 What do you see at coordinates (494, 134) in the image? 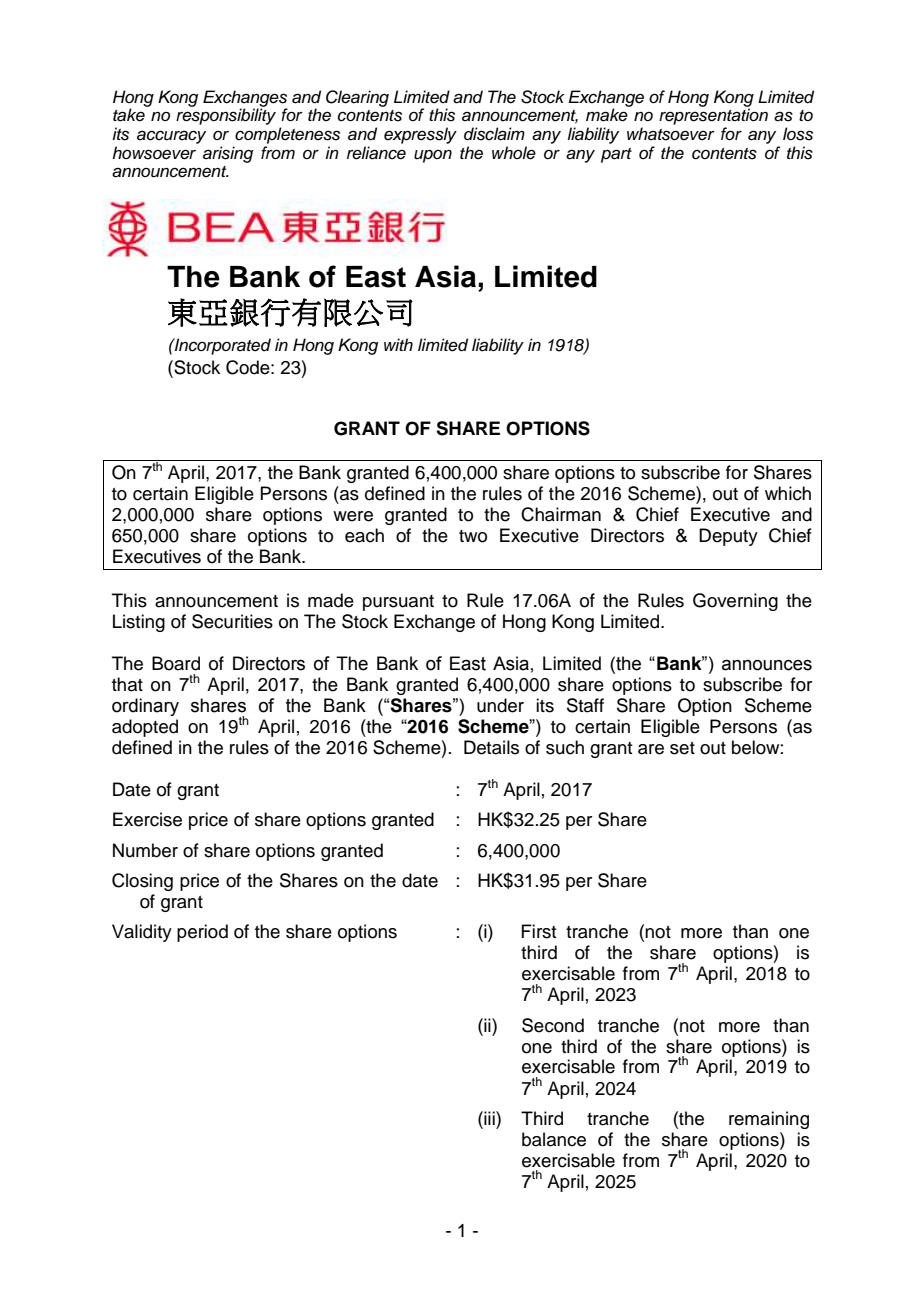
I see `disclaim` at bounding box center [494, 134].
